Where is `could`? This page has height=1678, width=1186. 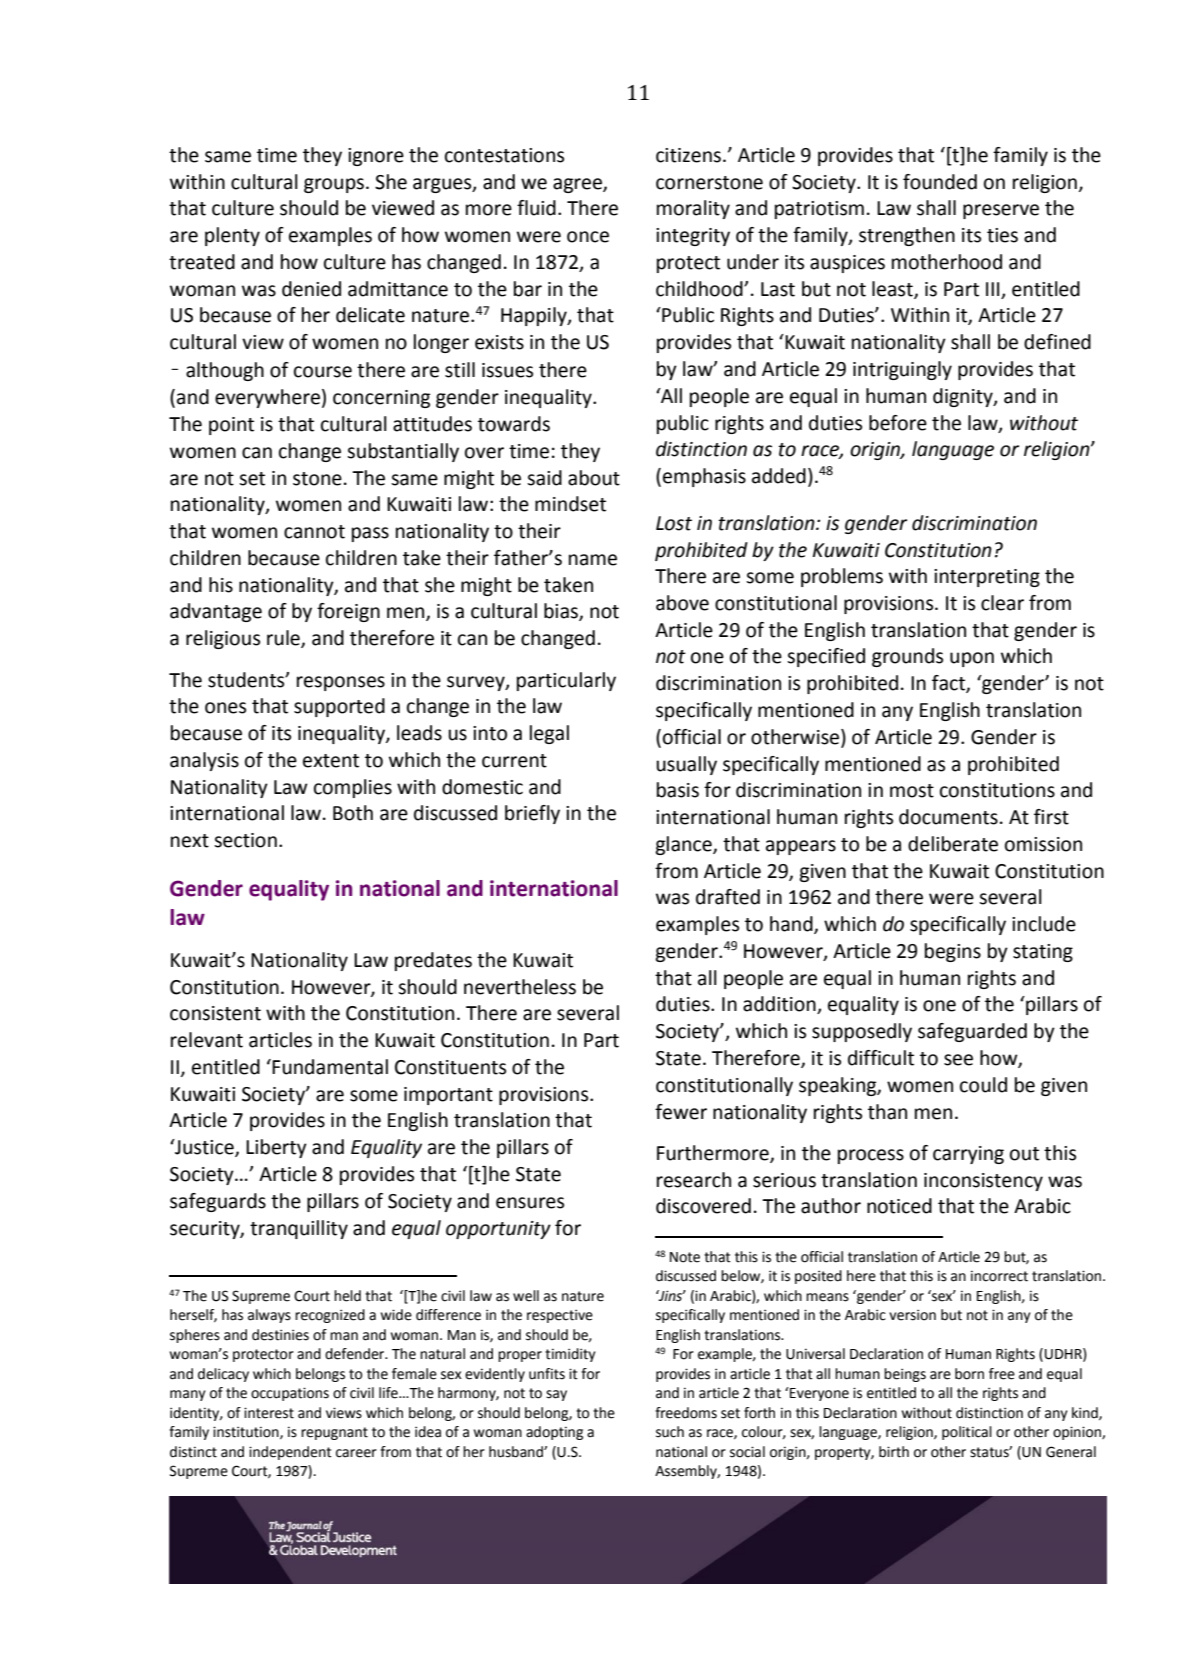 could is located at coordinates (983, 1085).
